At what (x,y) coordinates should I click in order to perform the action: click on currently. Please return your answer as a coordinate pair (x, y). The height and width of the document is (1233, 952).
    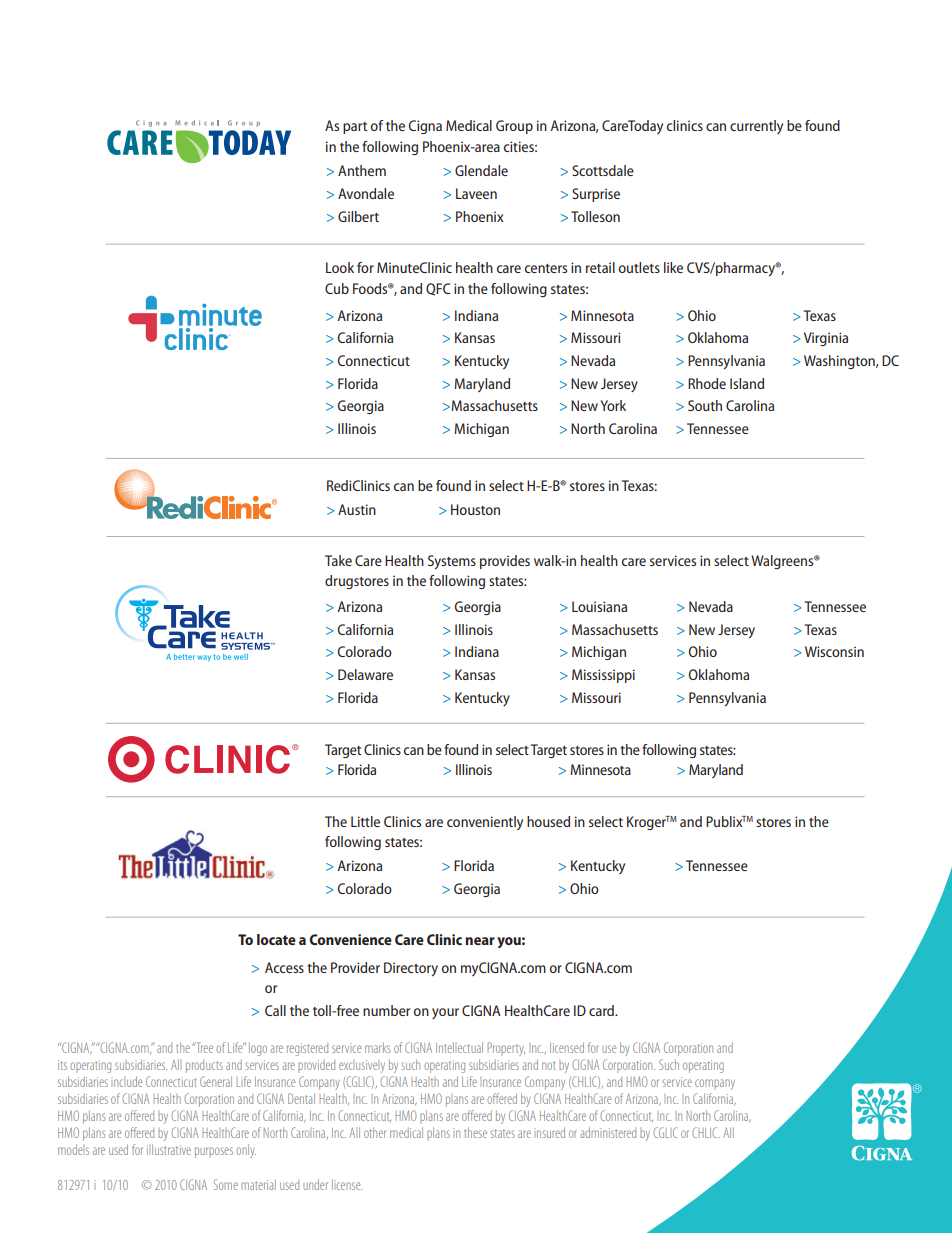
    Looking at the image, I should click on (756, 127).
